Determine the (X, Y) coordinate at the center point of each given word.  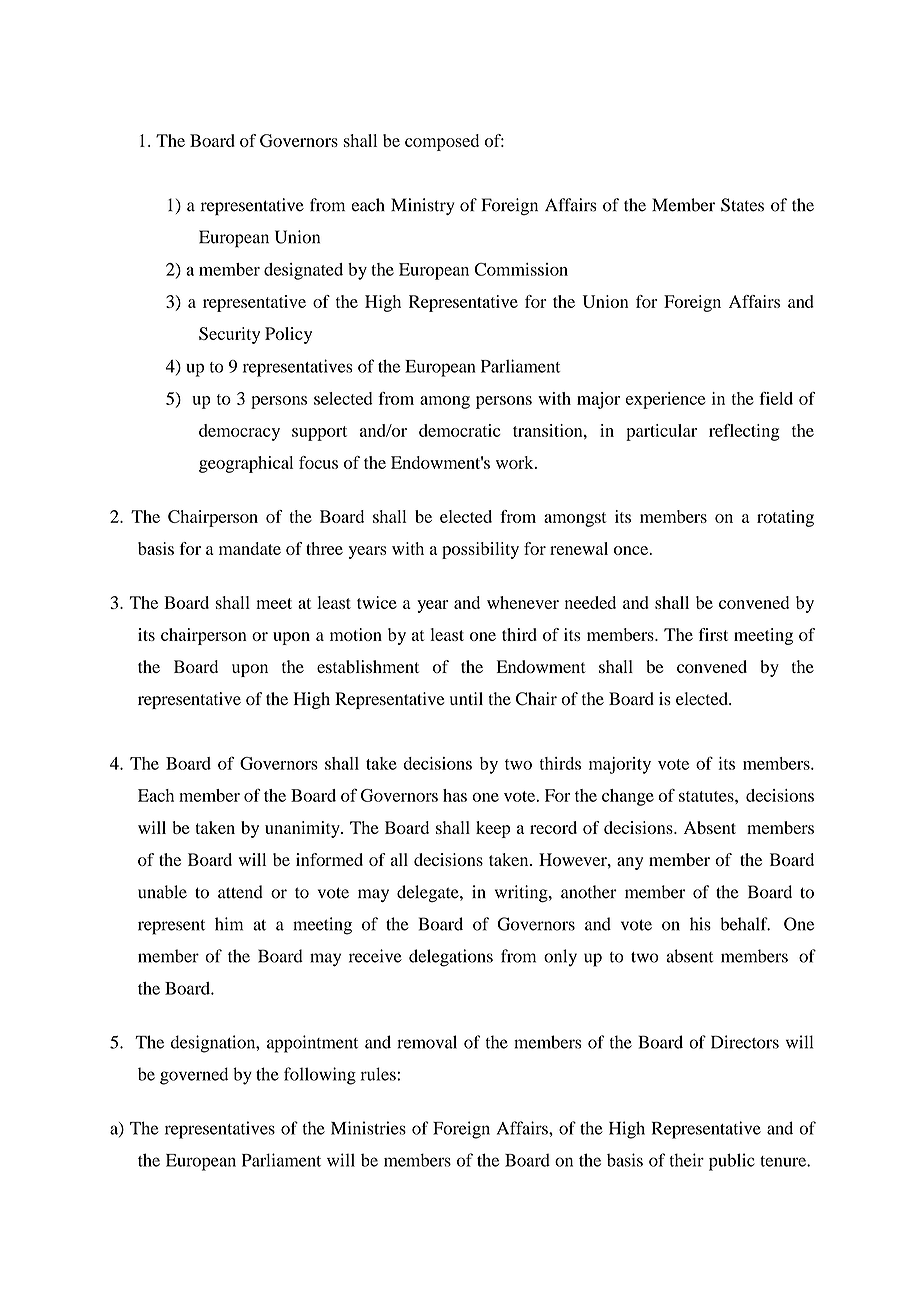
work (516, 462)
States (742, 205)
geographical (246, 464)
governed (194, 1076)
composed (442, 142)
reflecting (744, 432)
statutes (707, 796)
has (455, 795)
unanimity (303, 829)
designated (303, 271)
